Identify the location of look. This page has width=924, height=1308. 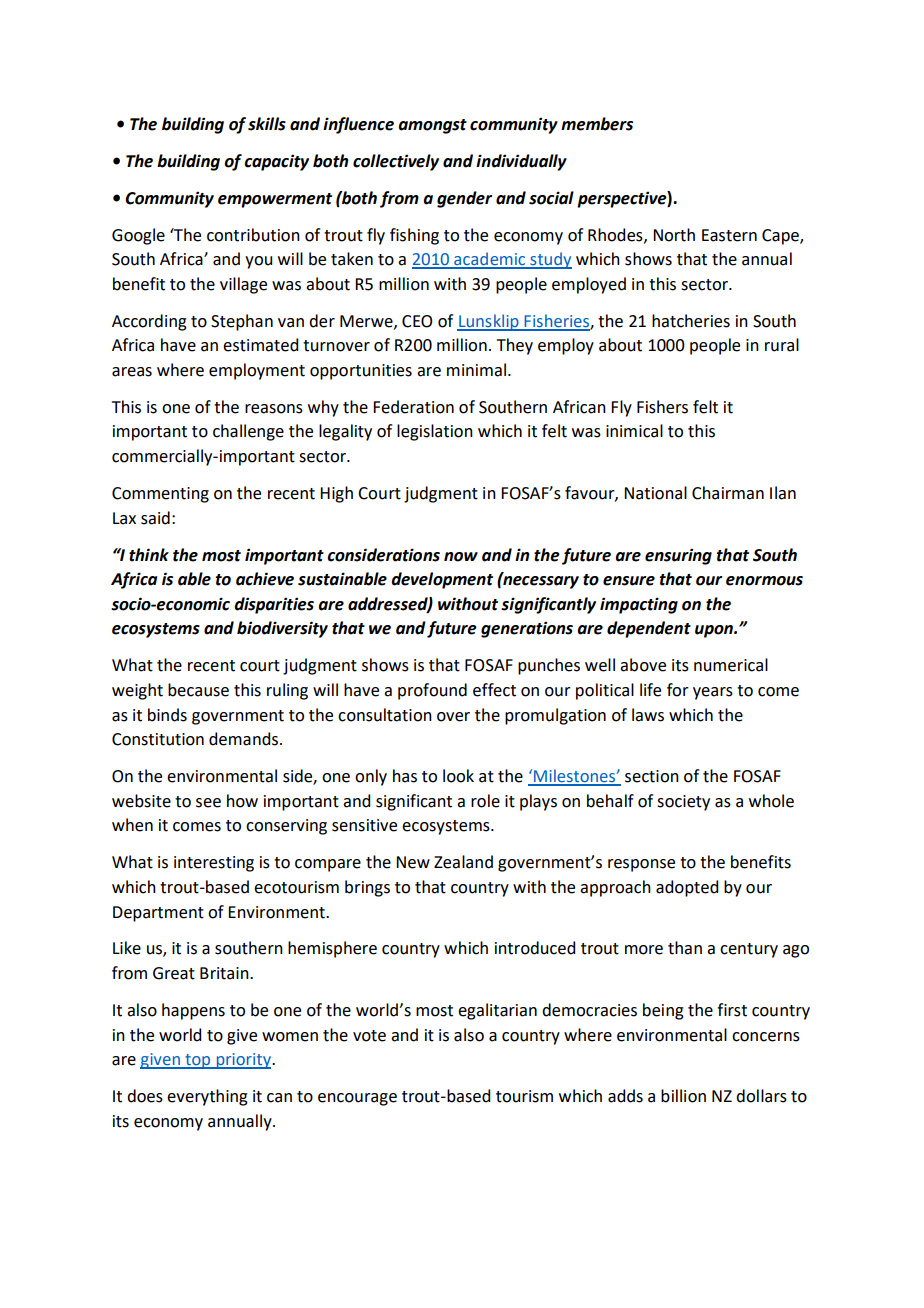
(458, 776).
